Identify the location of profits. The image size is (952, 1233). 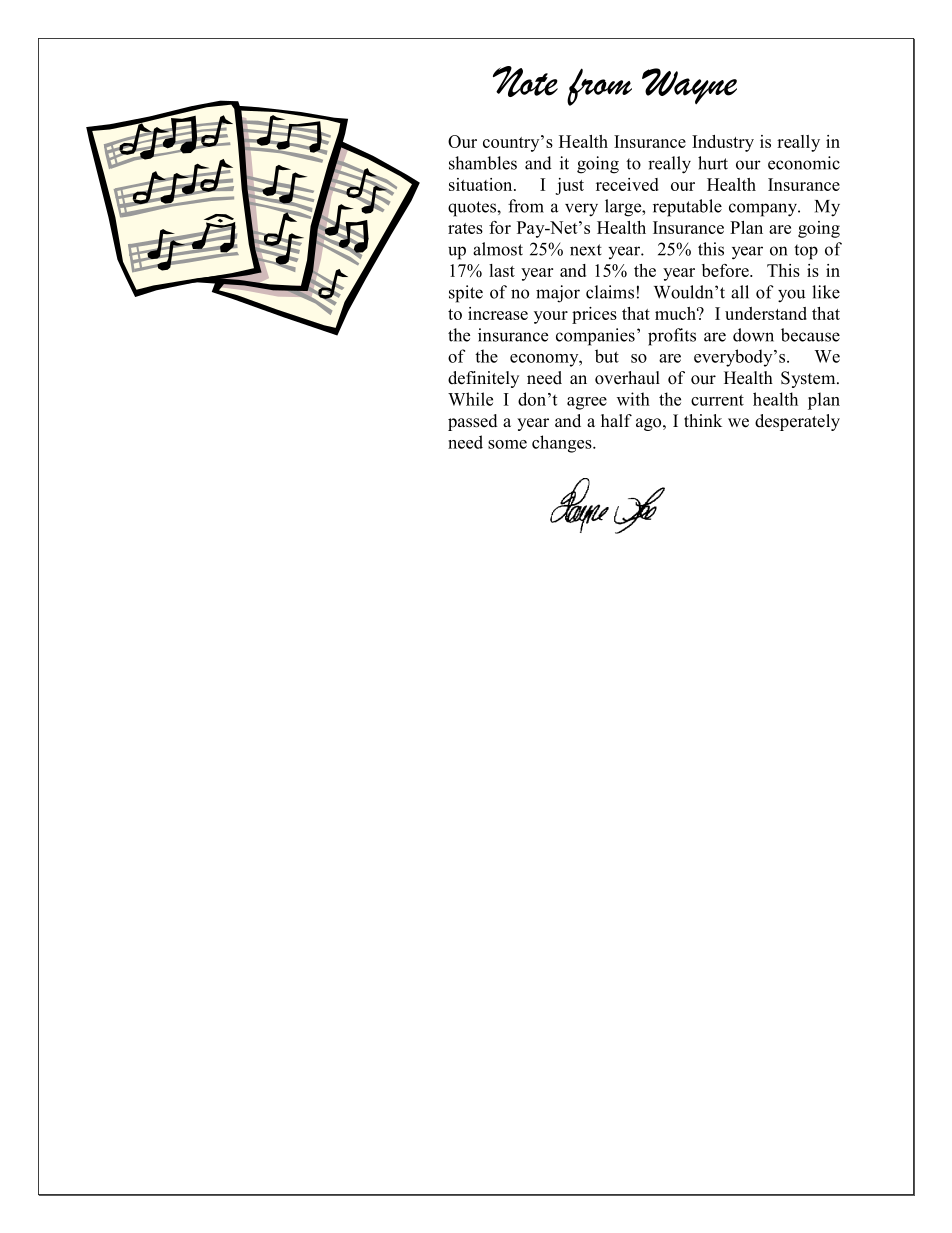
(672, 337).
